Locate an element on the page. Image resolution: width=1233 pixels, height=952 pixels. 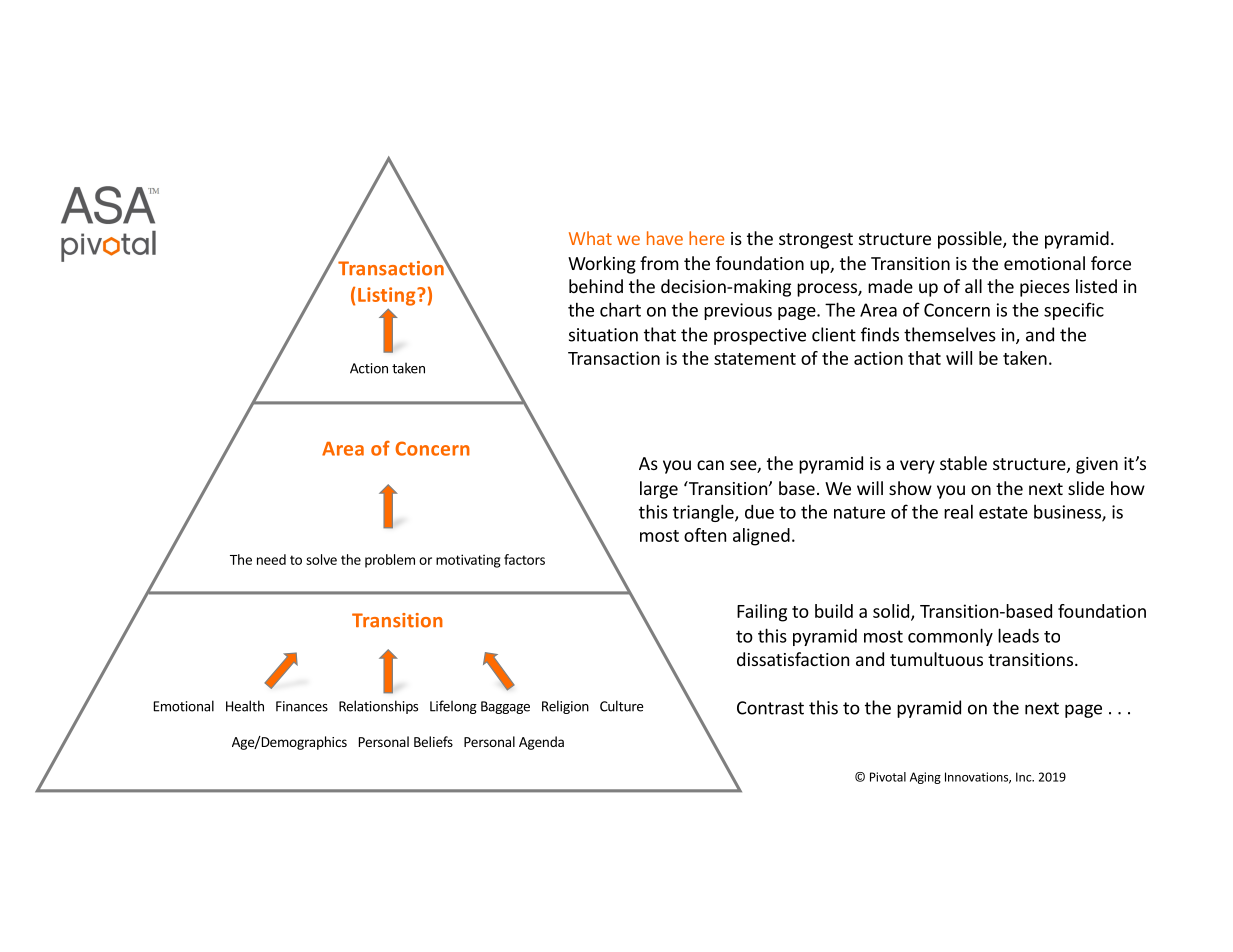
problem is located at coordinates (390, 561).
